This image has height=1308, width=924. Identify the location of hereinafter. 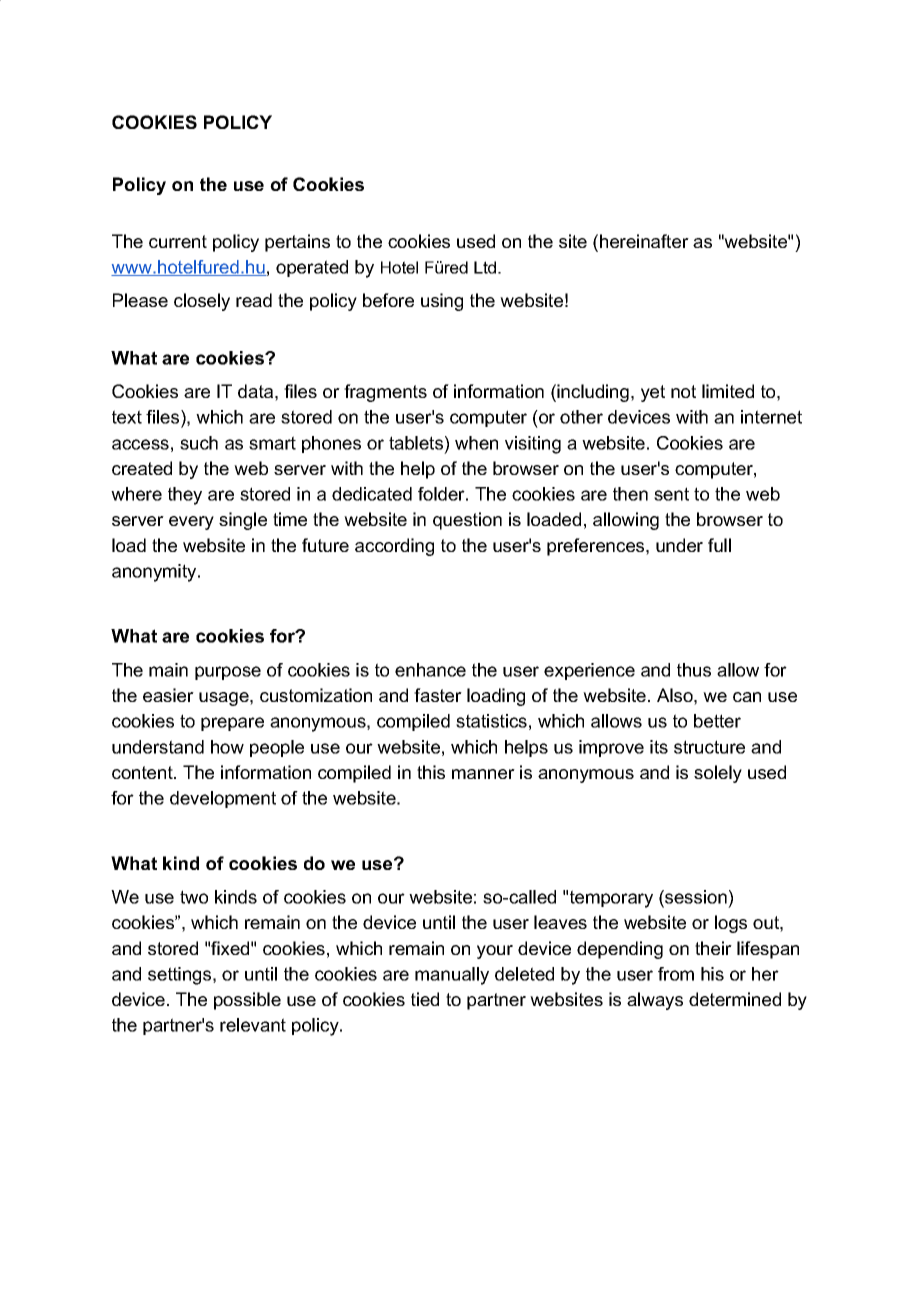
(644, 241).
